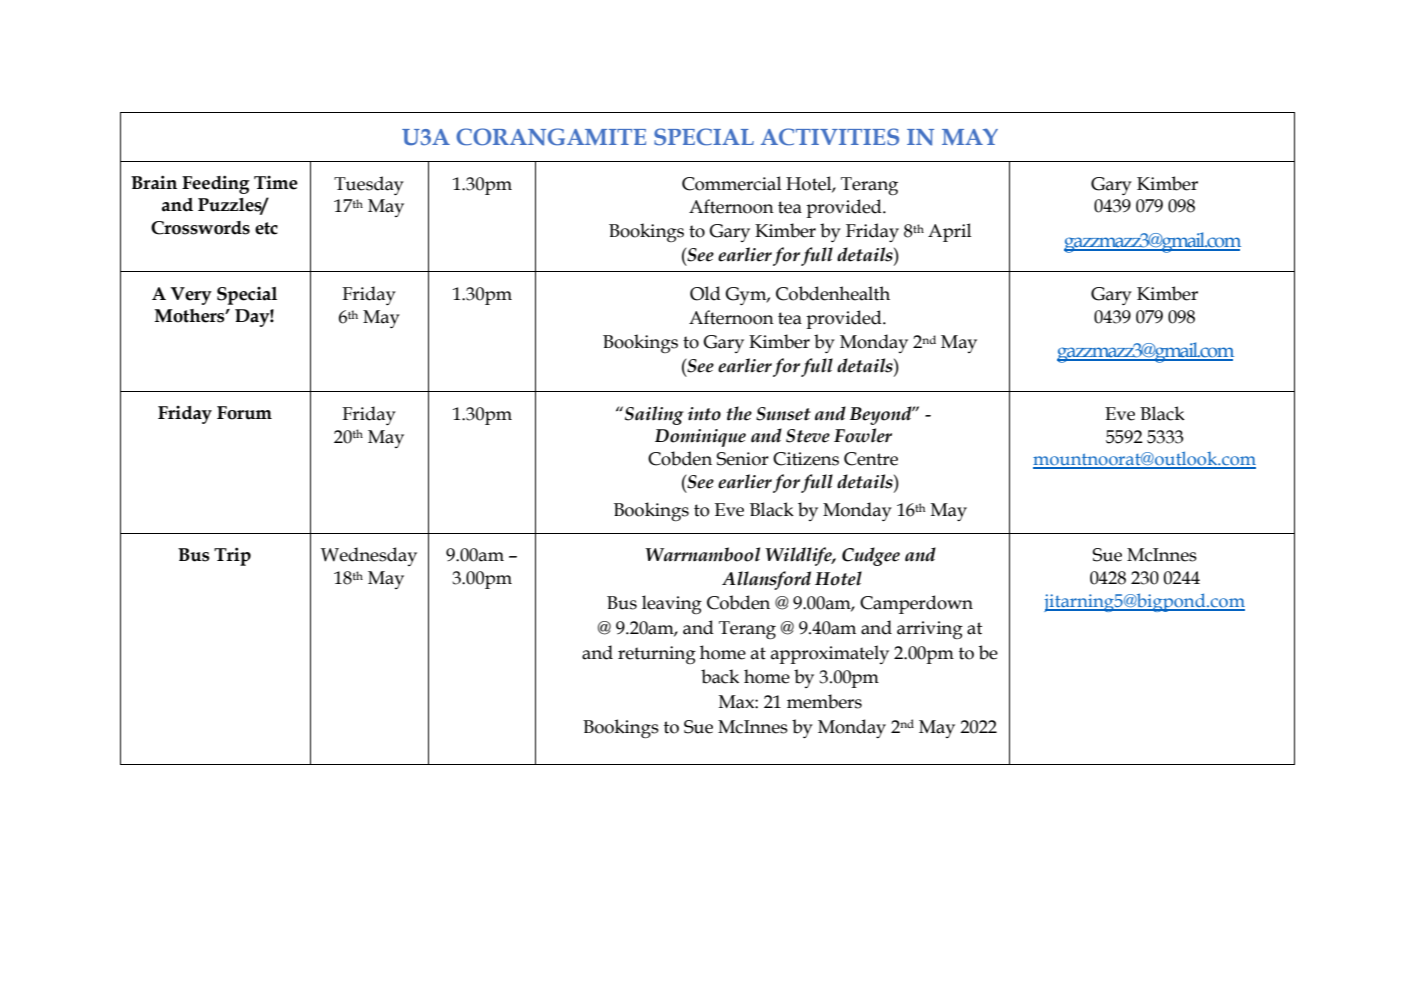 This document has height=996, width=1408. Describe the element at coordinates (824, 701) in the document. I see `members` at that location.
